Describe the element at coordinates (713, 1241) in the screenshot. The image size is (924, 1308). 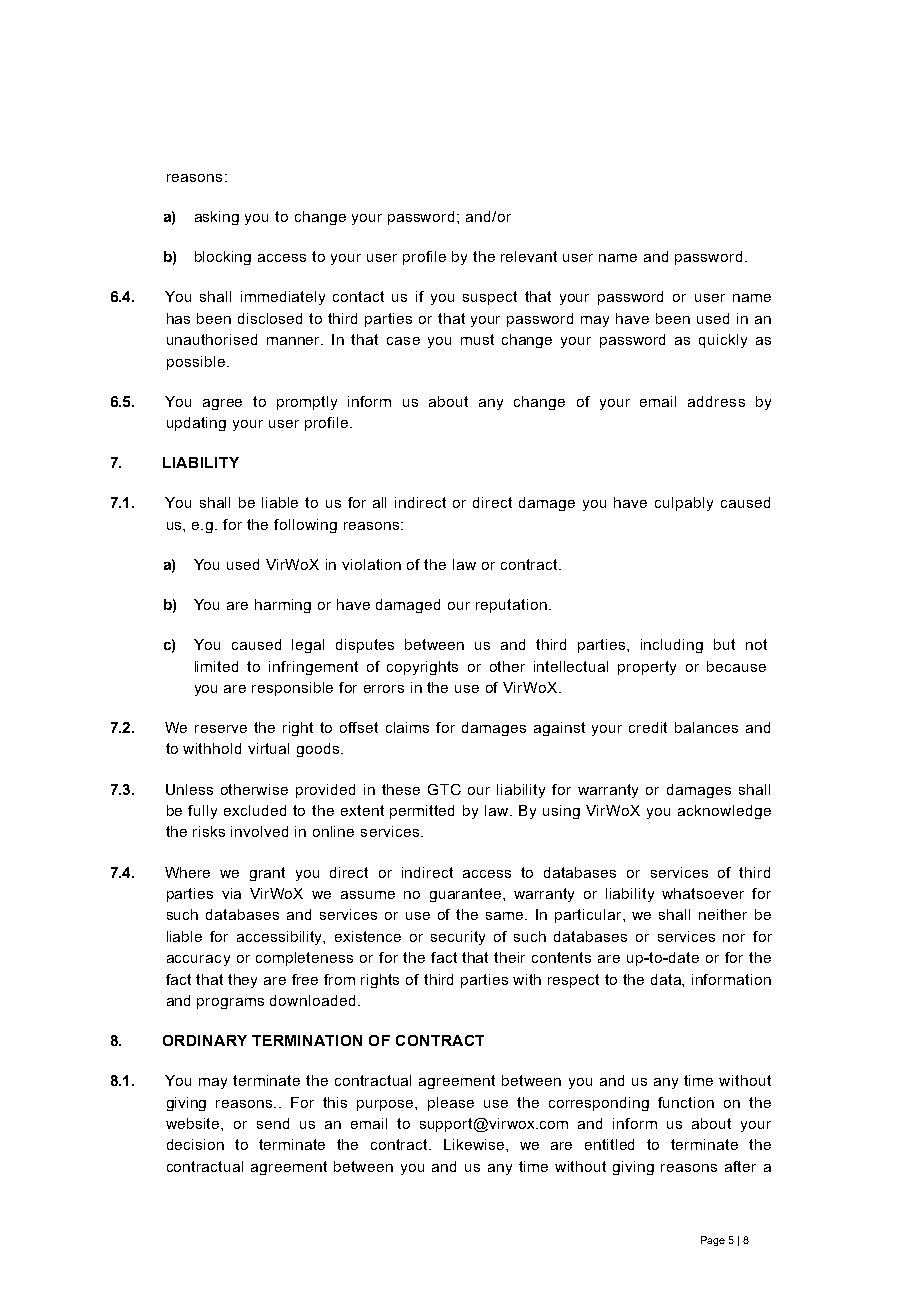
I see `Page` at that location.
